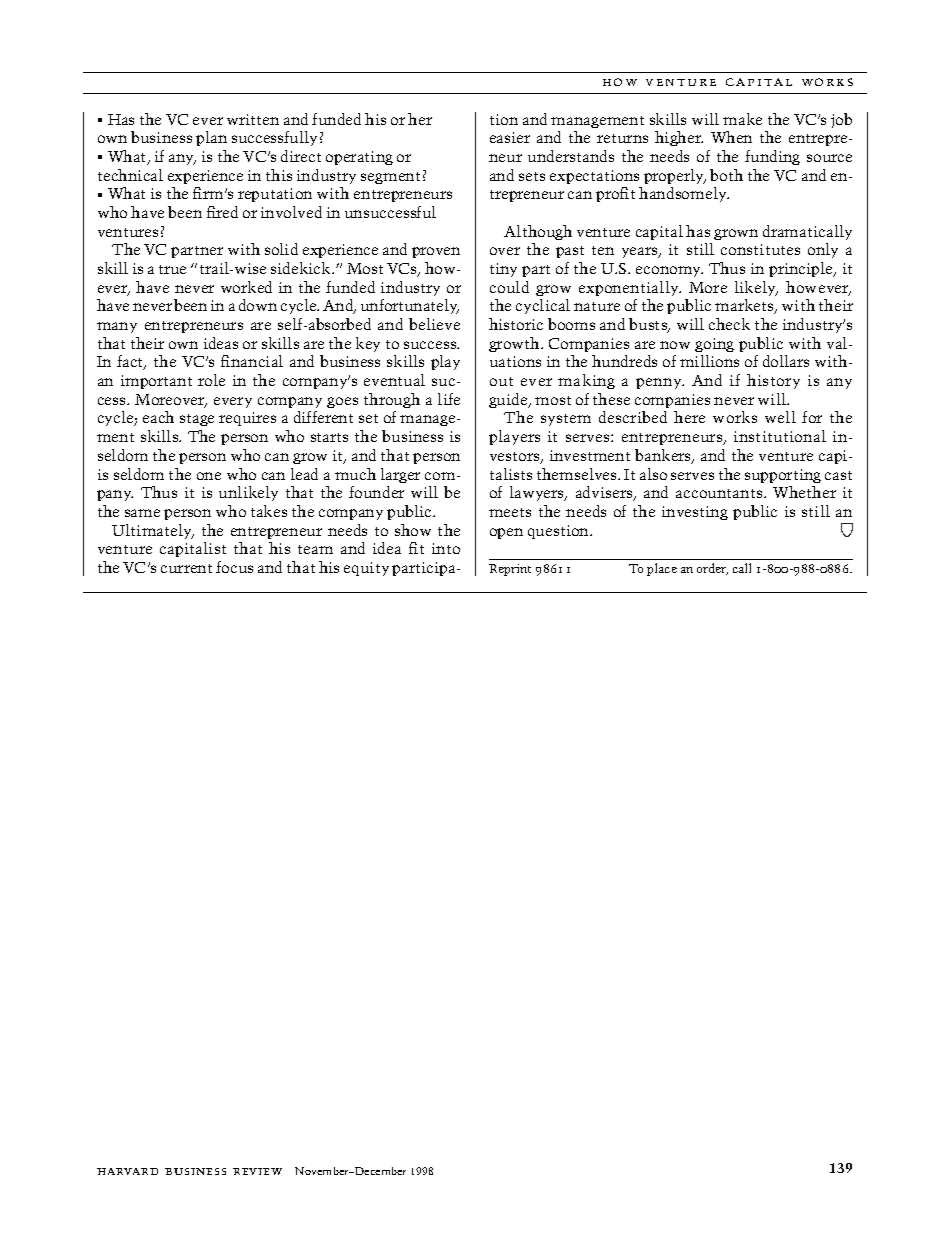 Image resolution: width=952 pixels, height=1233 pixels. What do you see at coordinates (127, 1171) in the screenshot?
I see `harvard` at bounding box center [127, 1171].
